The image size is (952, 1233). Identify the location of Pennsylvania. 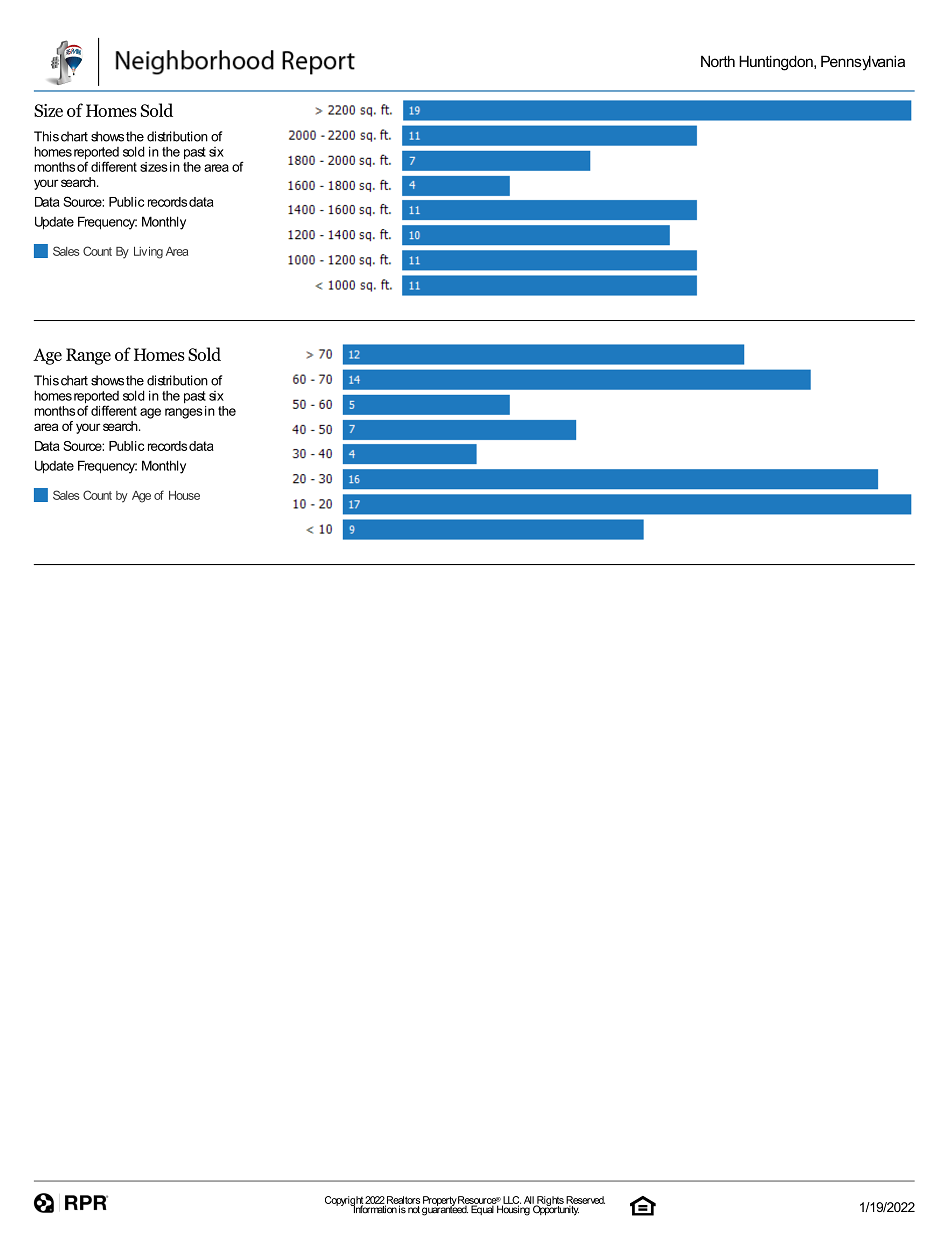
(863, 63).
